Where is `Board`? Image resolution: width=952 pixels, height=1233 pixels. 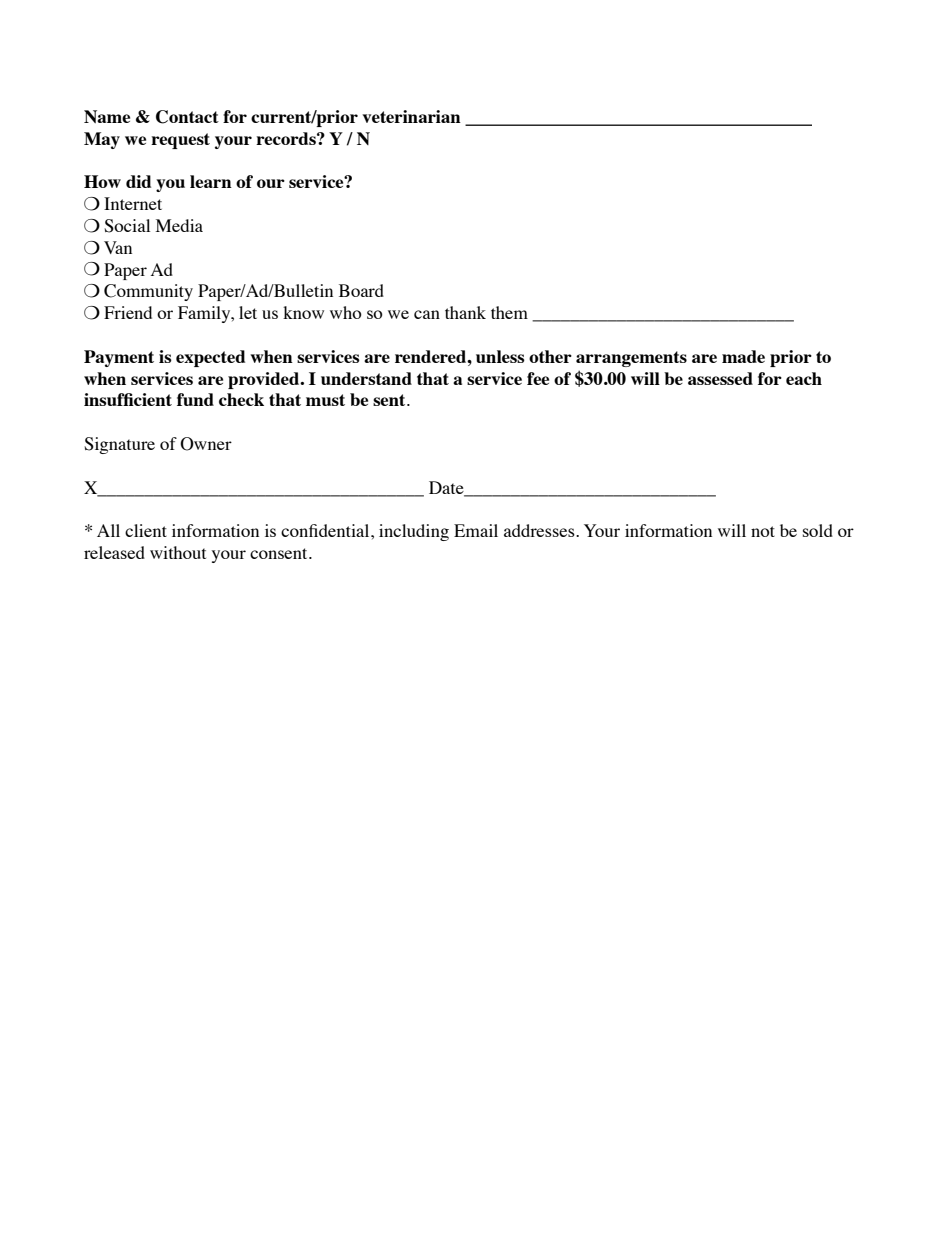 Board is located at coordinates (361, 290).
